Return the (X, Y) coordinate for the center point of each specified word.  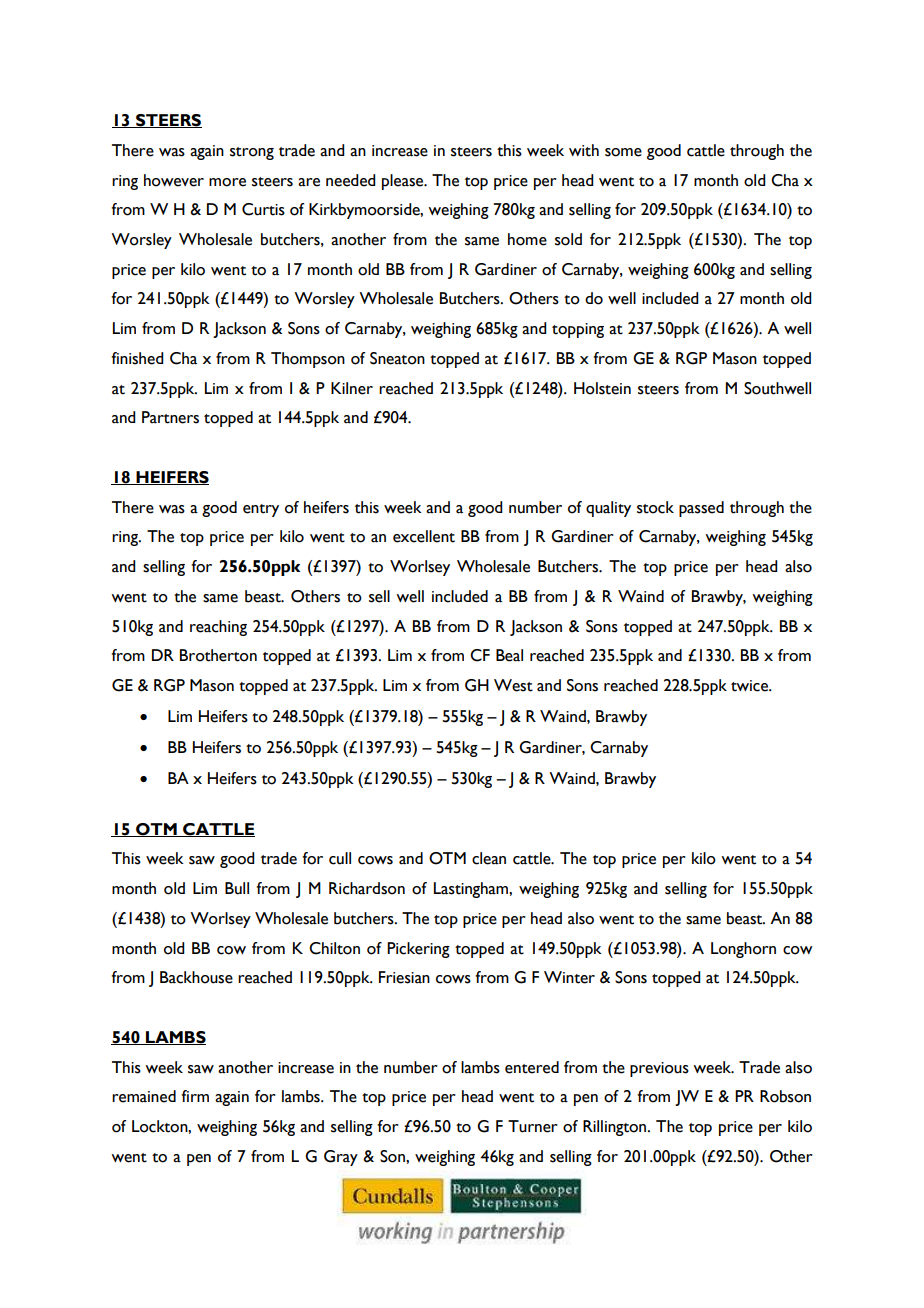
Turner (533, 1126)
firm (195, 1096)
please (404, 182)
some (623, 152)
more (227, 182)
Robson (785, 1096)
